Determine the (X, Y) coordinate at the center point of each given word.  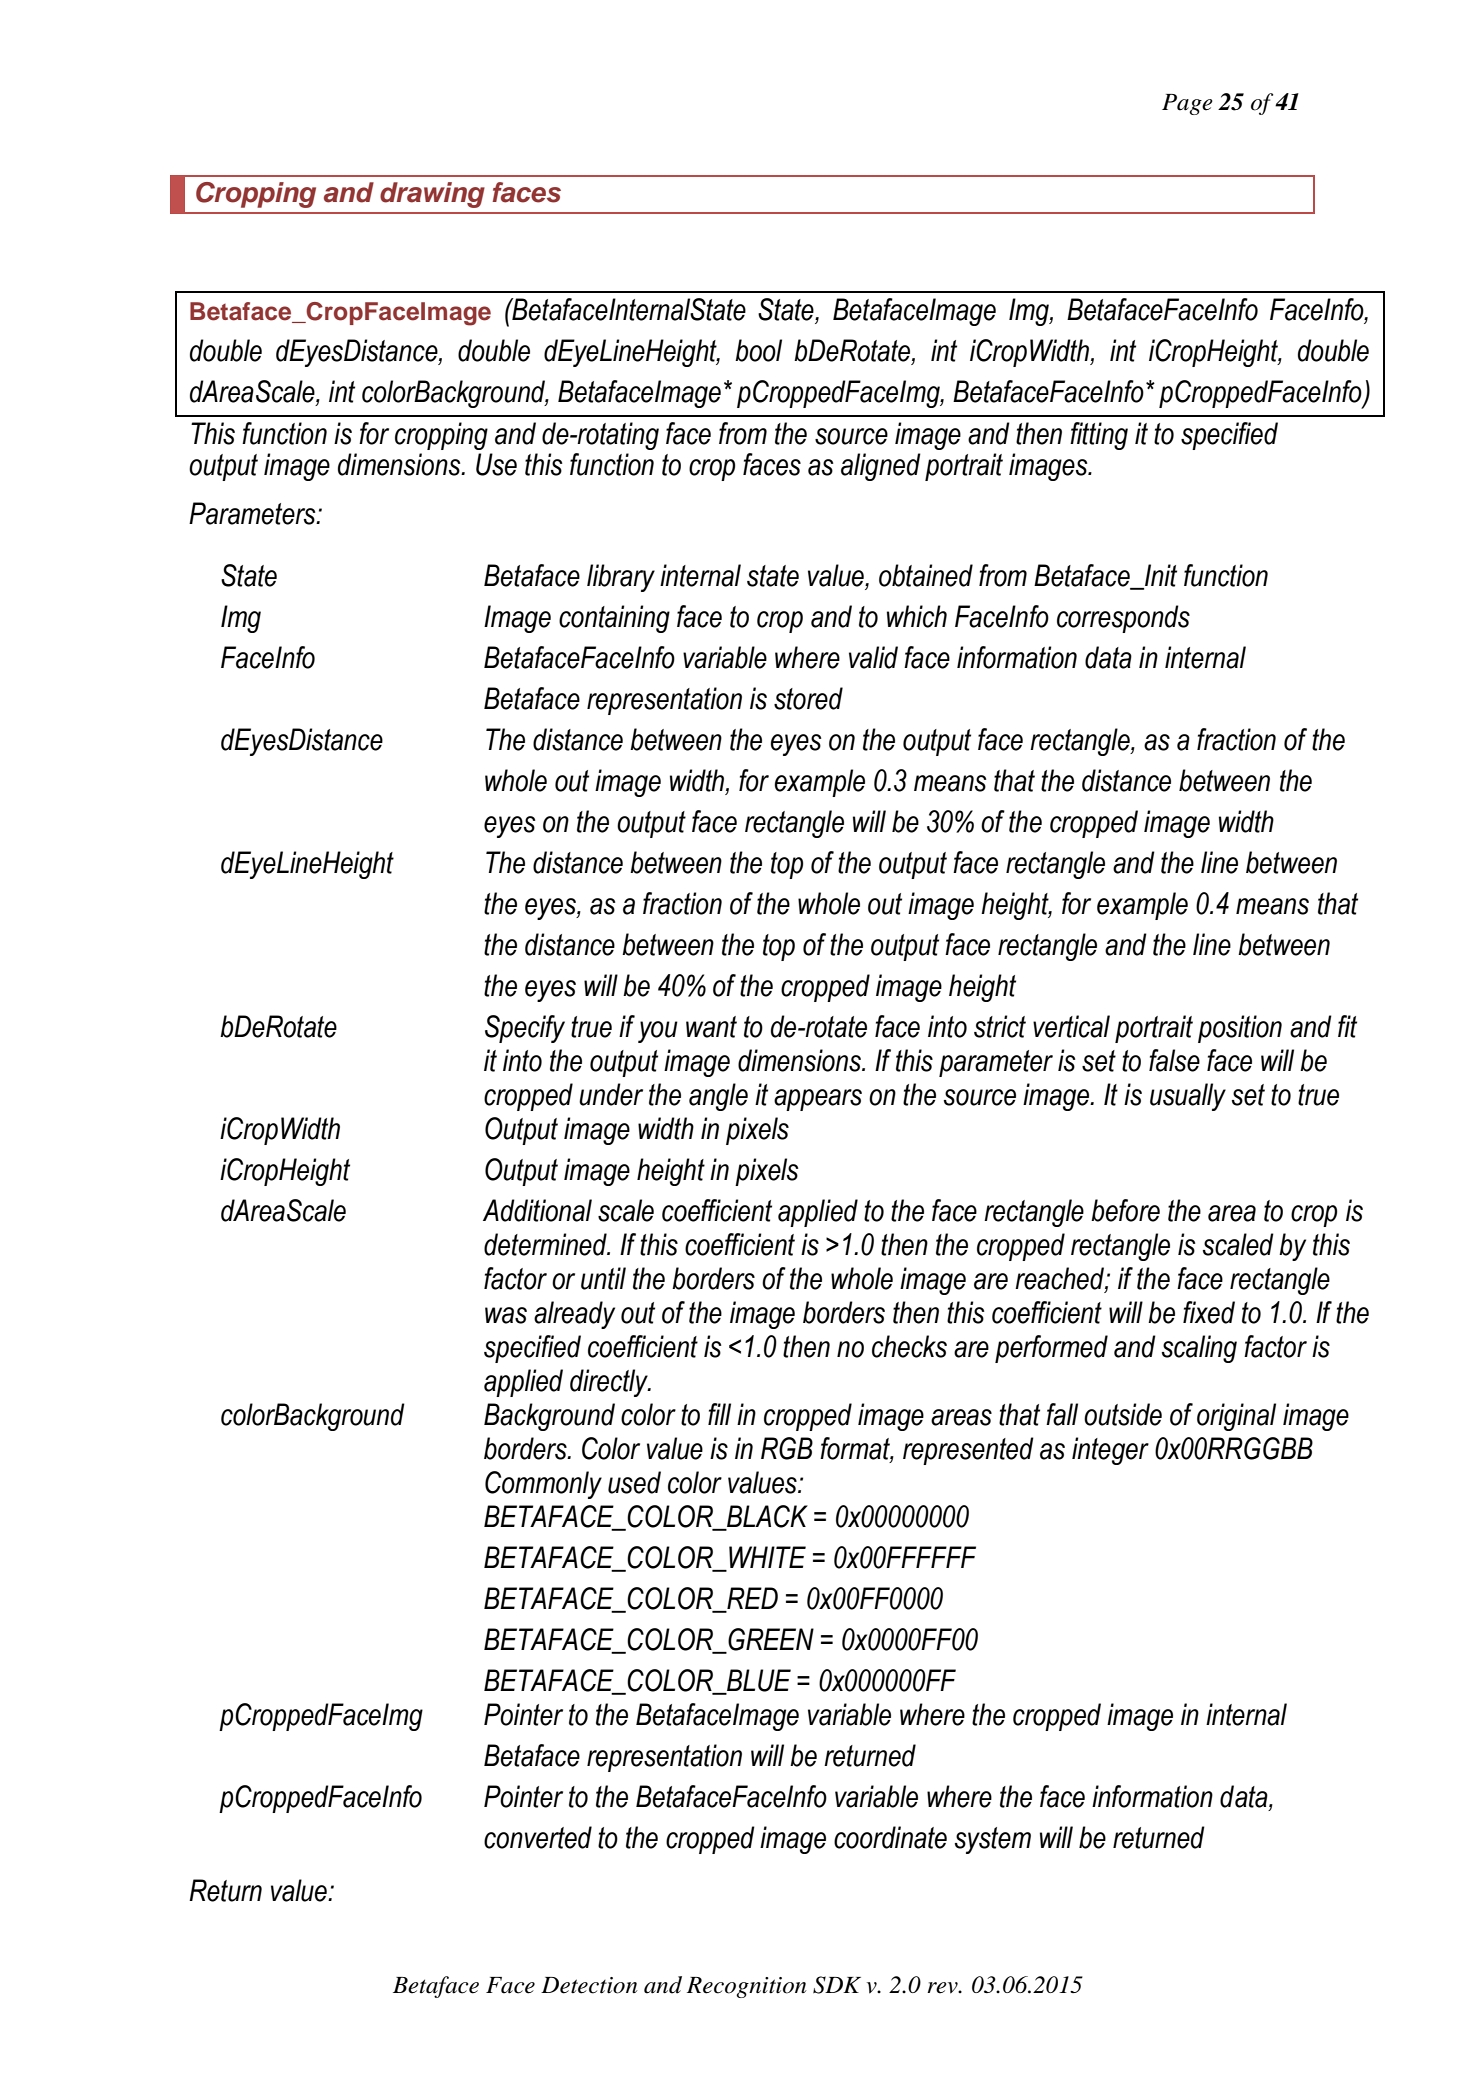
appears (818, 1100)
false (1174, 1060)
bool (758, 350)
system (993, 1840)
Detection (589, 1985)
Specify (525, 1029)
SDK (837, 1985)
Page (1187, 104)
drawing (432, 195)
